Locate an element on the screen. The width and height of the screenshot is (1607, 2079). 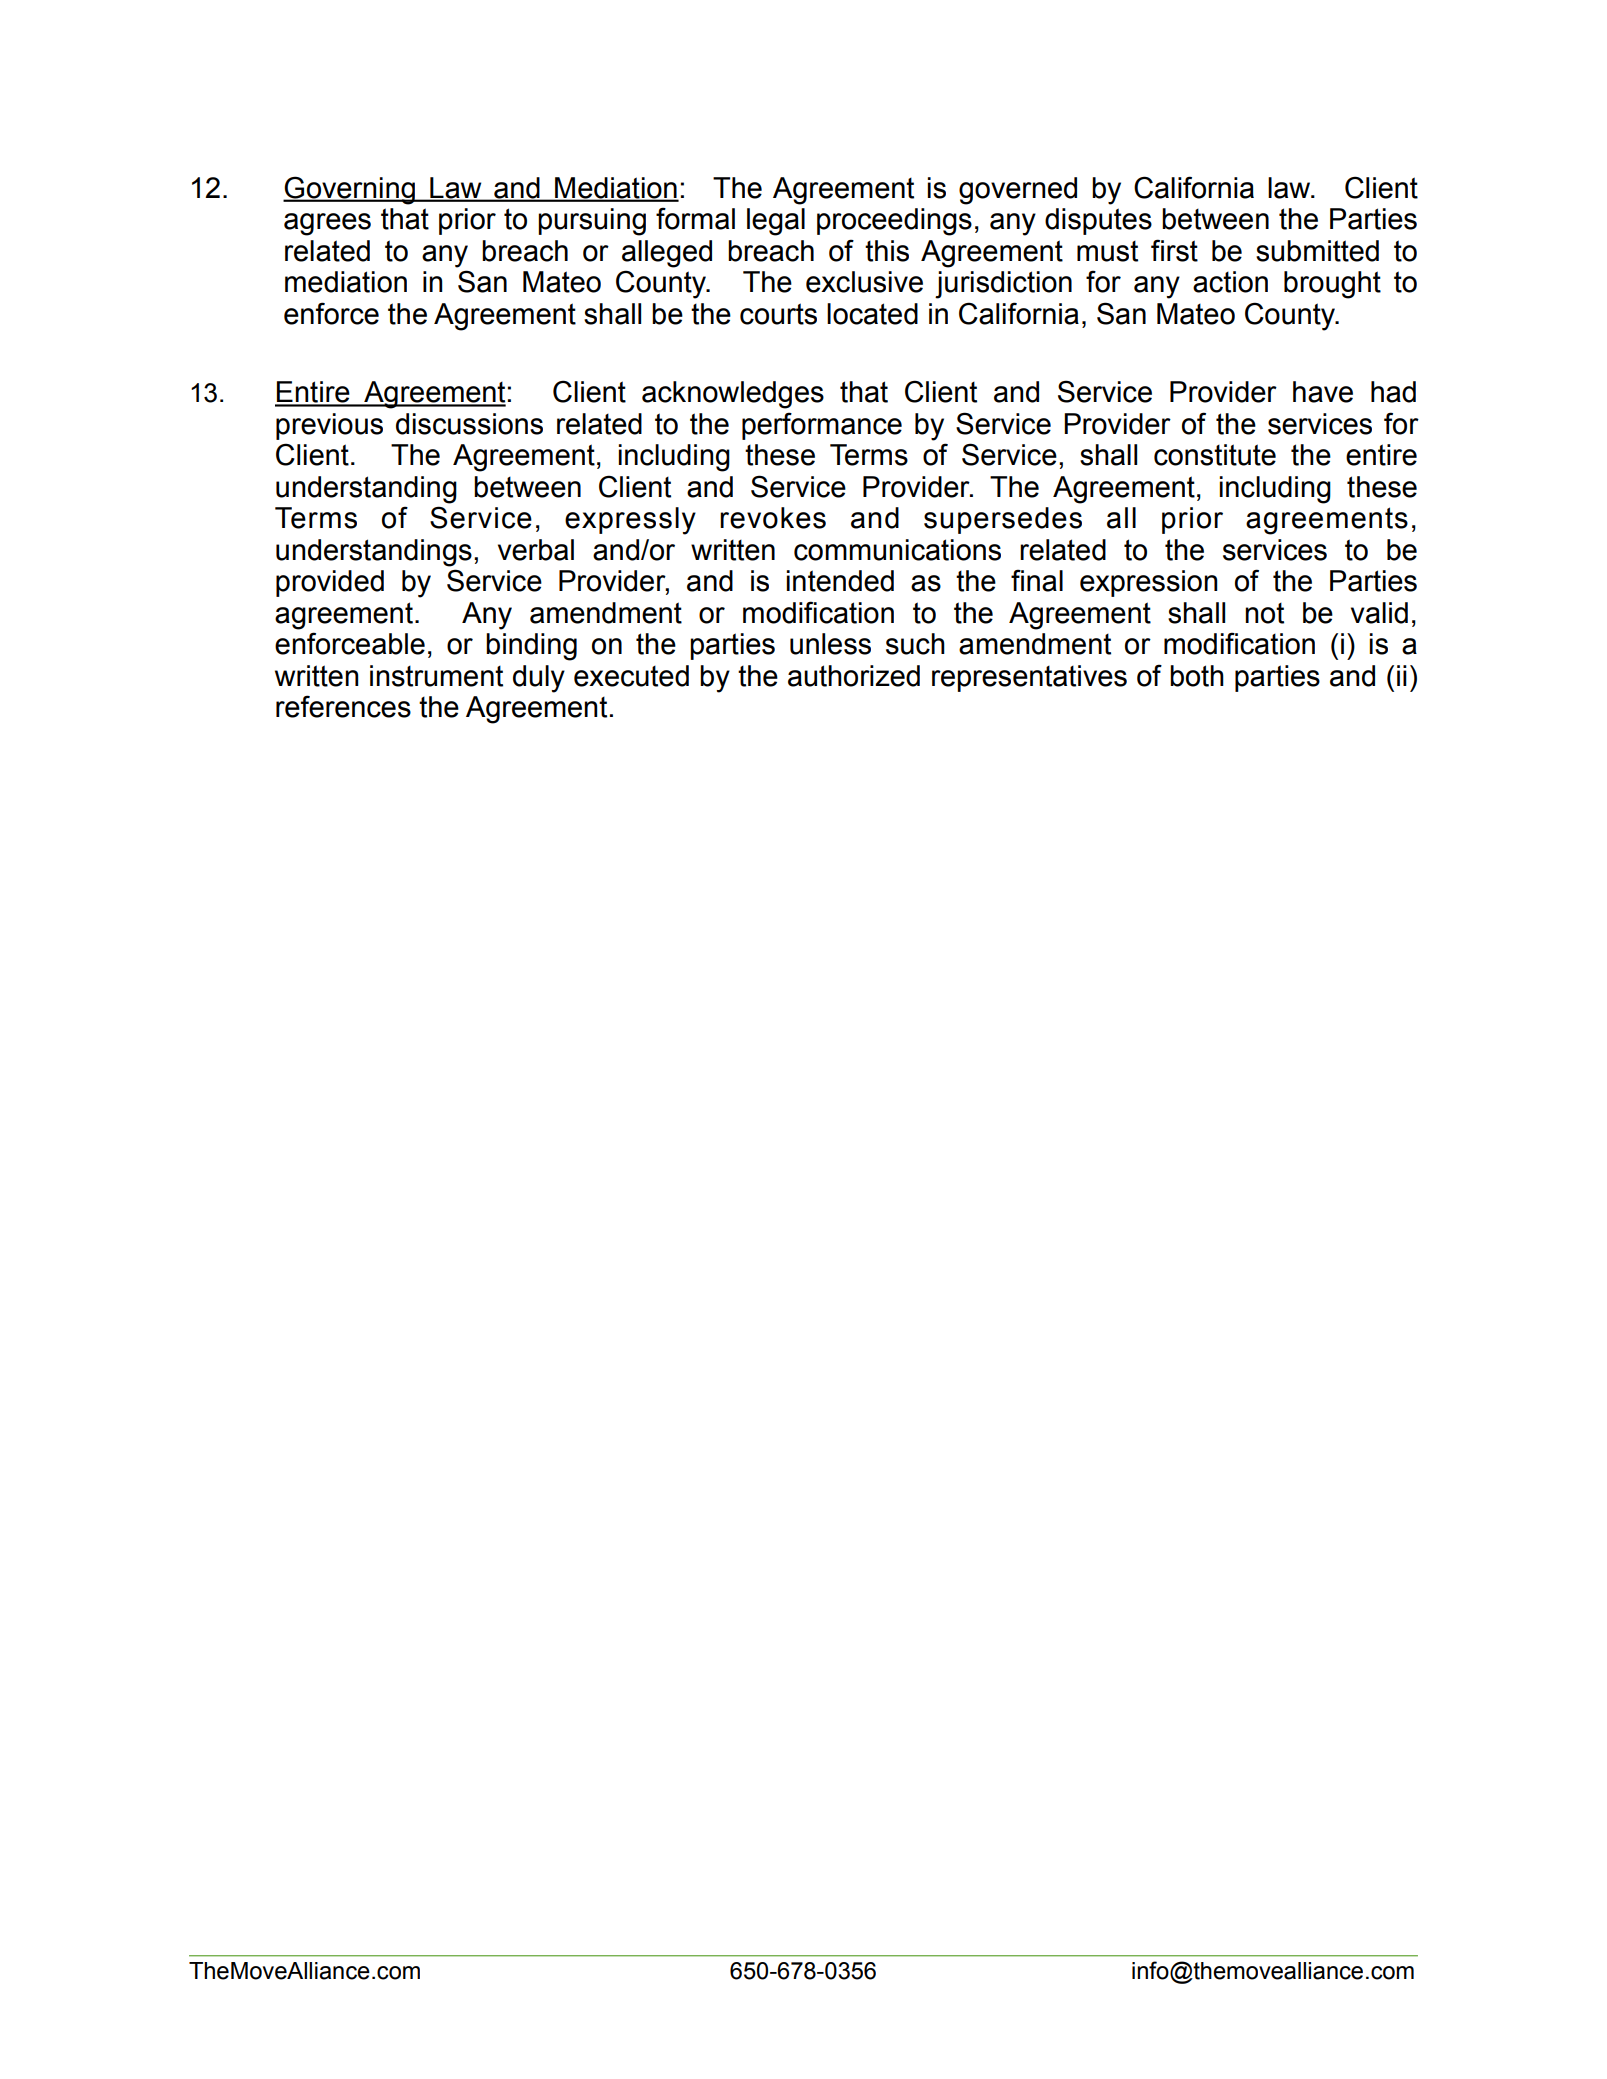
authorized is located at coordinates (854, 676).
